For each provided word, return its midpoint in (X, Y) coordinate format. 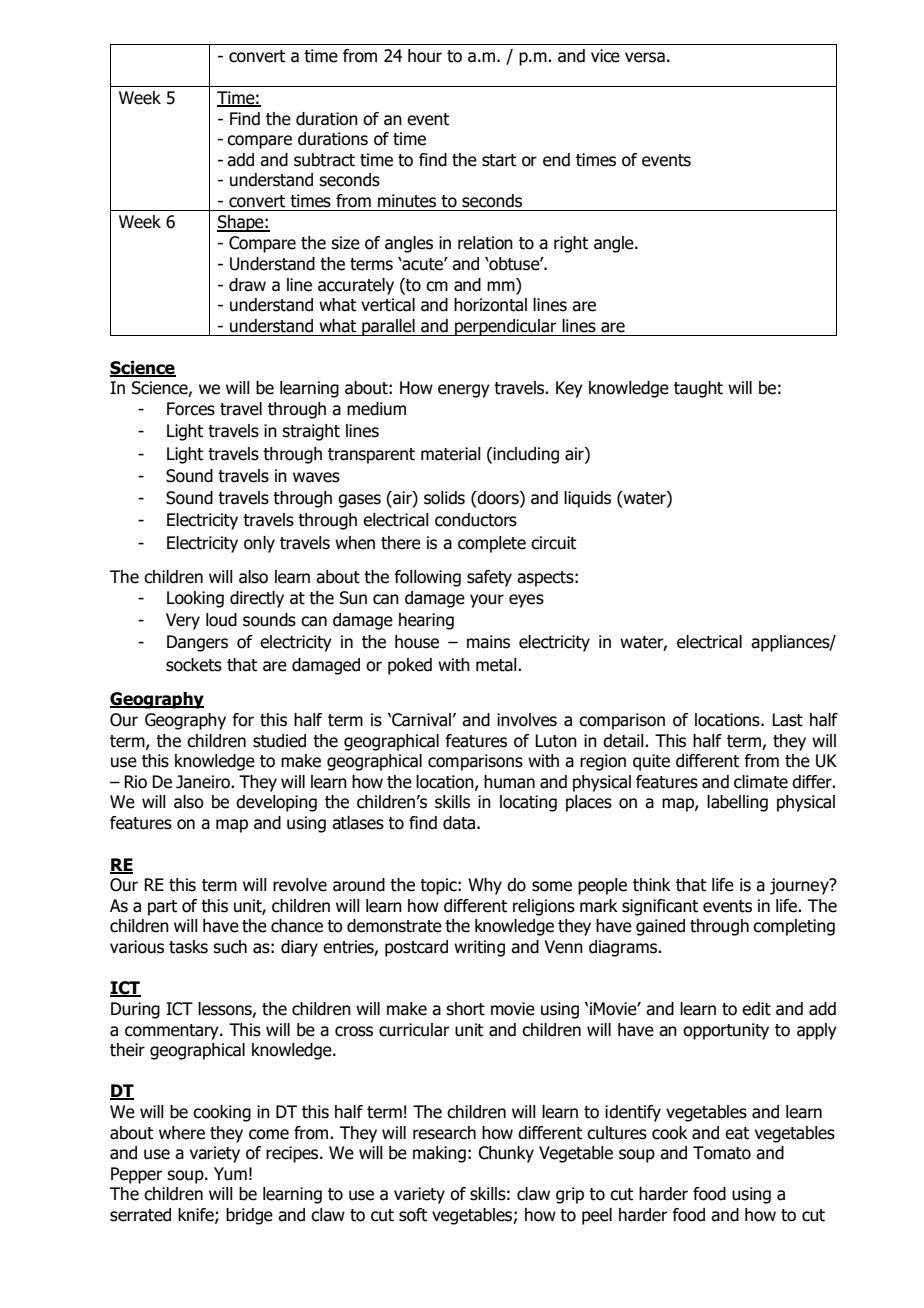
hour (425, 56)
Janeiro (204, 782)
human (509, 782)
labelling (737, 803)
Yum (230, 1174)
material (451, 454)
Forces (191, 409)
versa (645, 57)
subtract (324, 160)
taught (698, 389)
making (439, 1154)
